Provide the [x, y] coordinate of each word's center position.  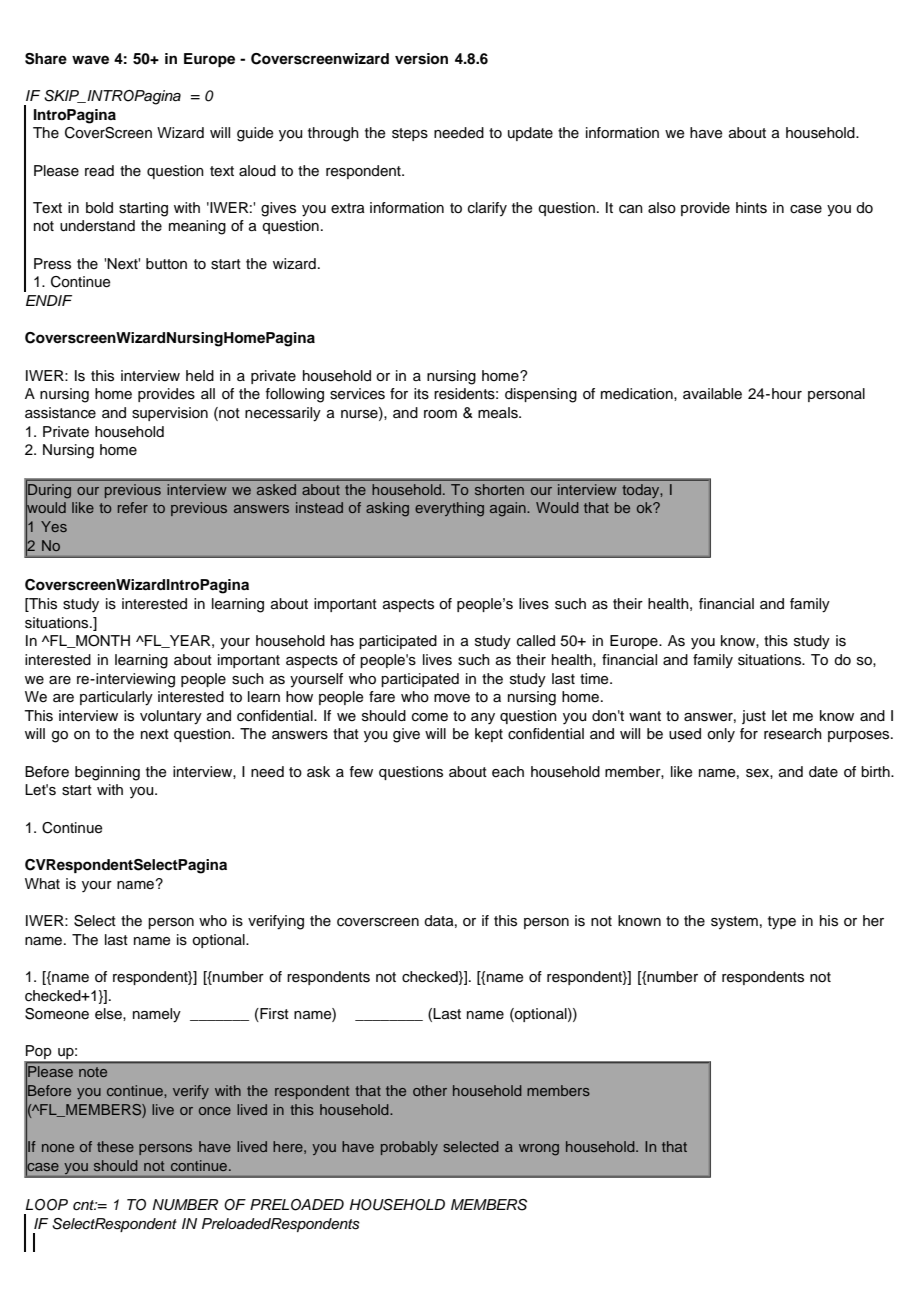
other [430, 1090]
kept [489, 735]
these [115, 1146]
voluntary [171, 717]
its [421, 394]
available [712, 394]
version [421, 59]
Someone [57, 1014]
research [793, 734]
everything [449, 509]
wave [90, 59]
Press [52, 264]
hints [751, 208]
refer [133, 507]
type [782, 923]
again [509, 509]
